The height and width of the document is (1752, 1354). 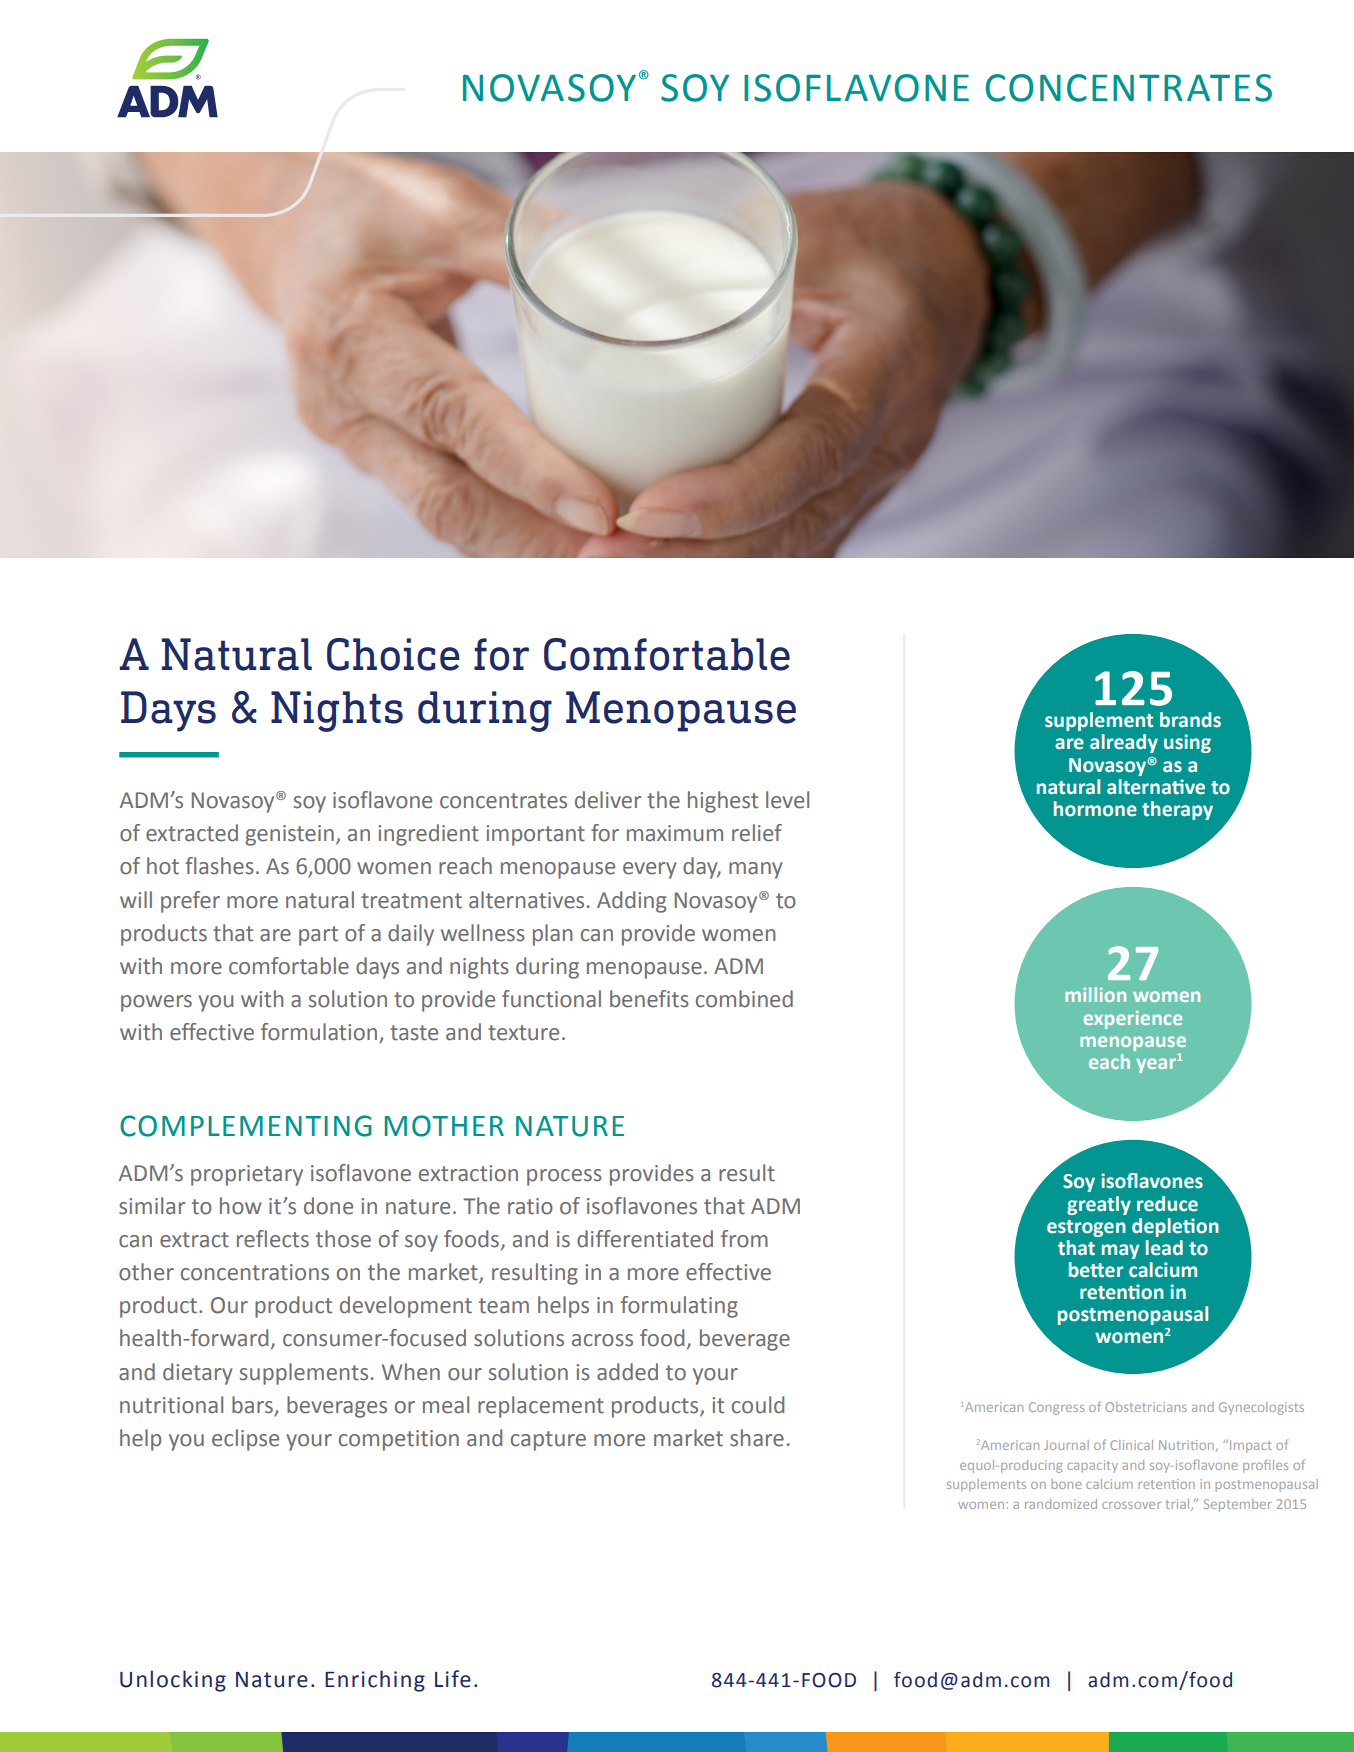 What do you see at coordinates (393, 654) in the document?
I see `Choice` at bounding box center [393, 654].
